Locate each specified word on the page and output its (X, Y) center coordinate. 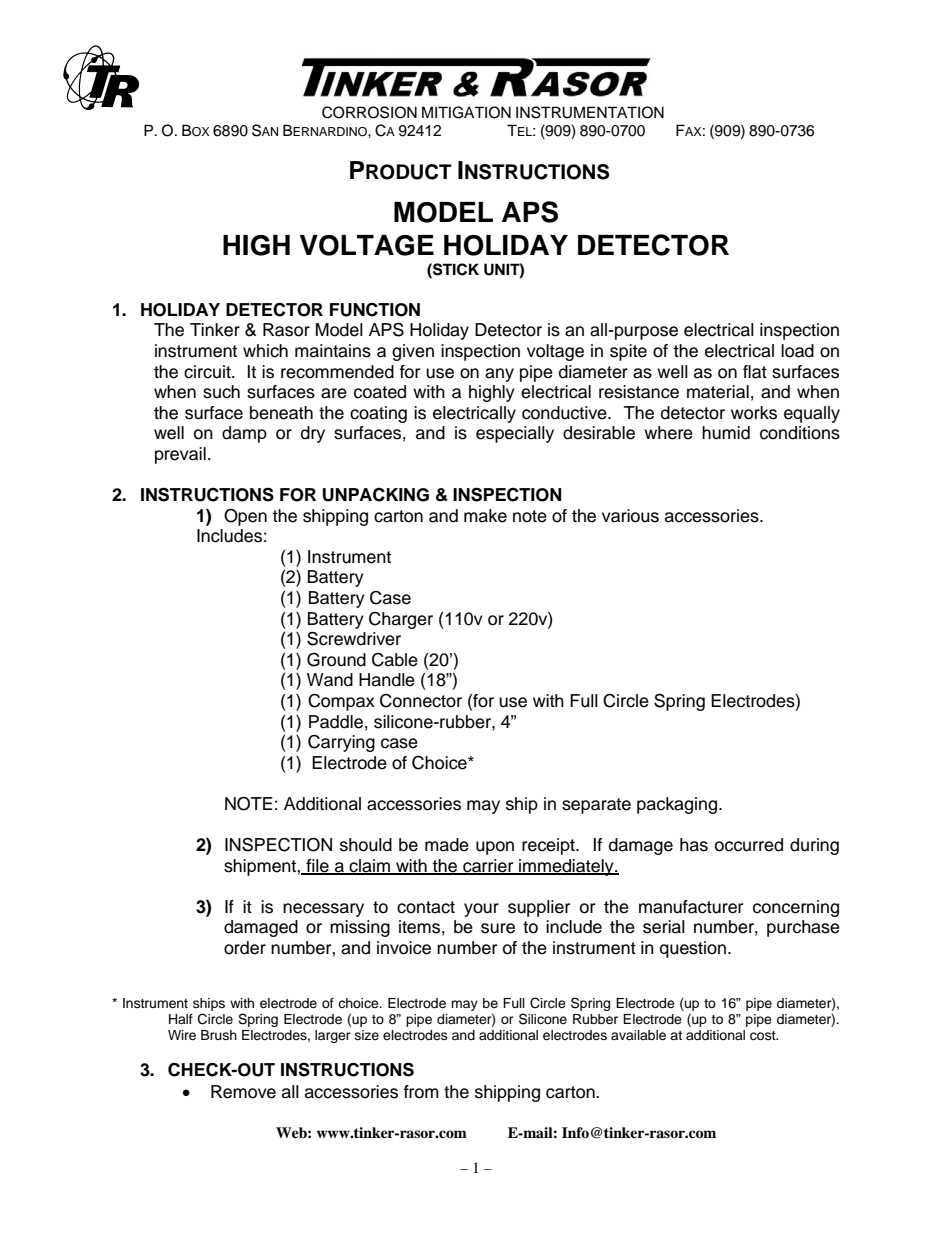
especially (515, 434)
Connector (421, 701)
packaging (678, 805)
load (797, 351)
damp (244, 434)
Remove (243, 1092)
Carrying (341, 743)
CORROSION (369, 112)
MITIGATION (466, 112)
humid (726, 433)
